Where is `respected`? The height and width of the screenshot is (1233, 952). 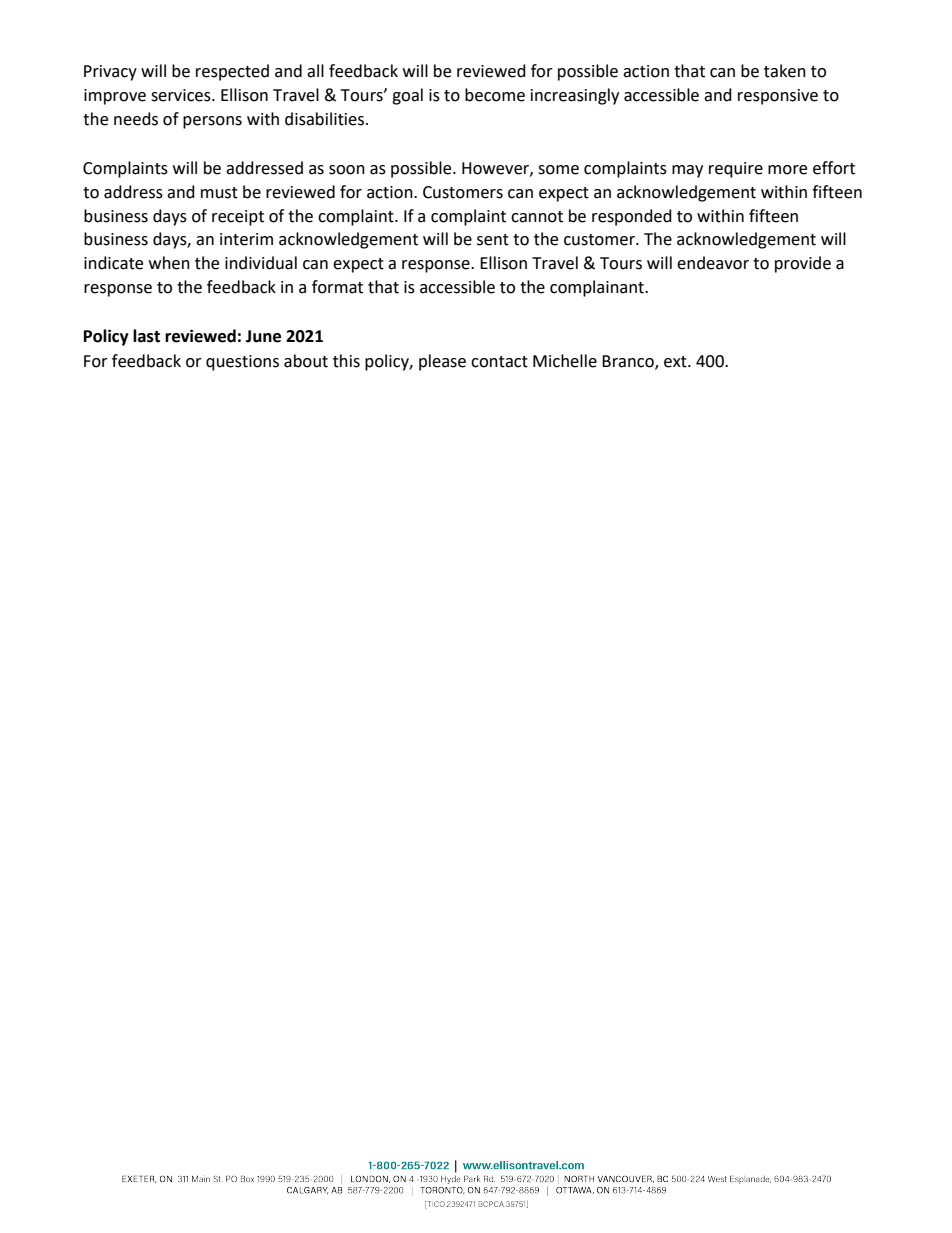 respected is located at coordinates (232, 72).
